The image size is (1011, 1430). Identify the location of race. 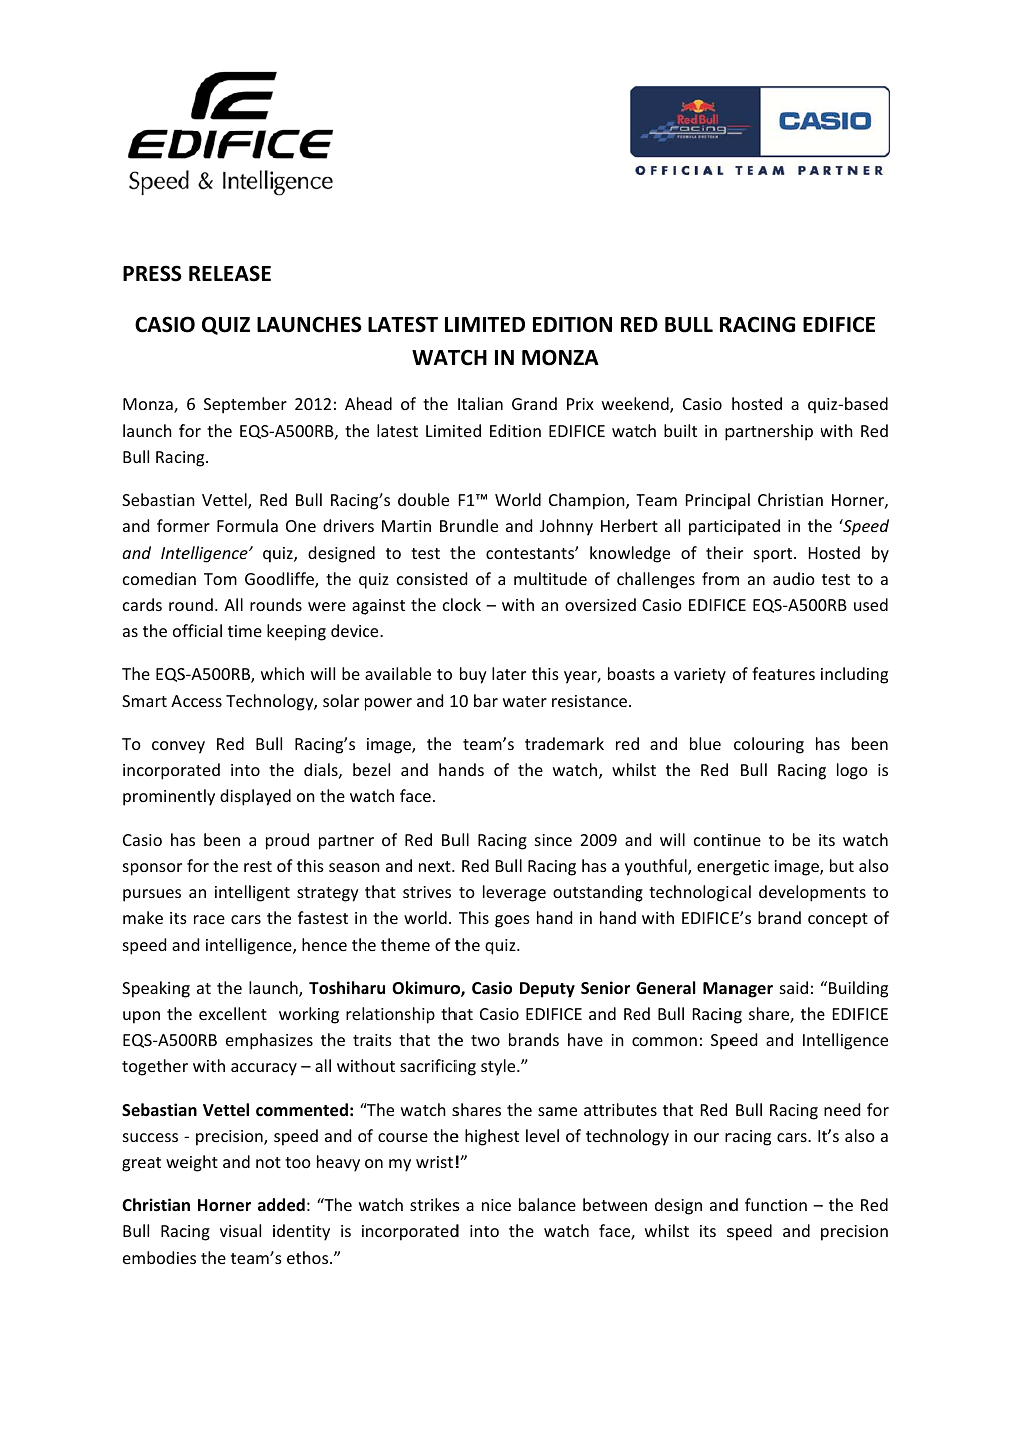
(209, 919).
